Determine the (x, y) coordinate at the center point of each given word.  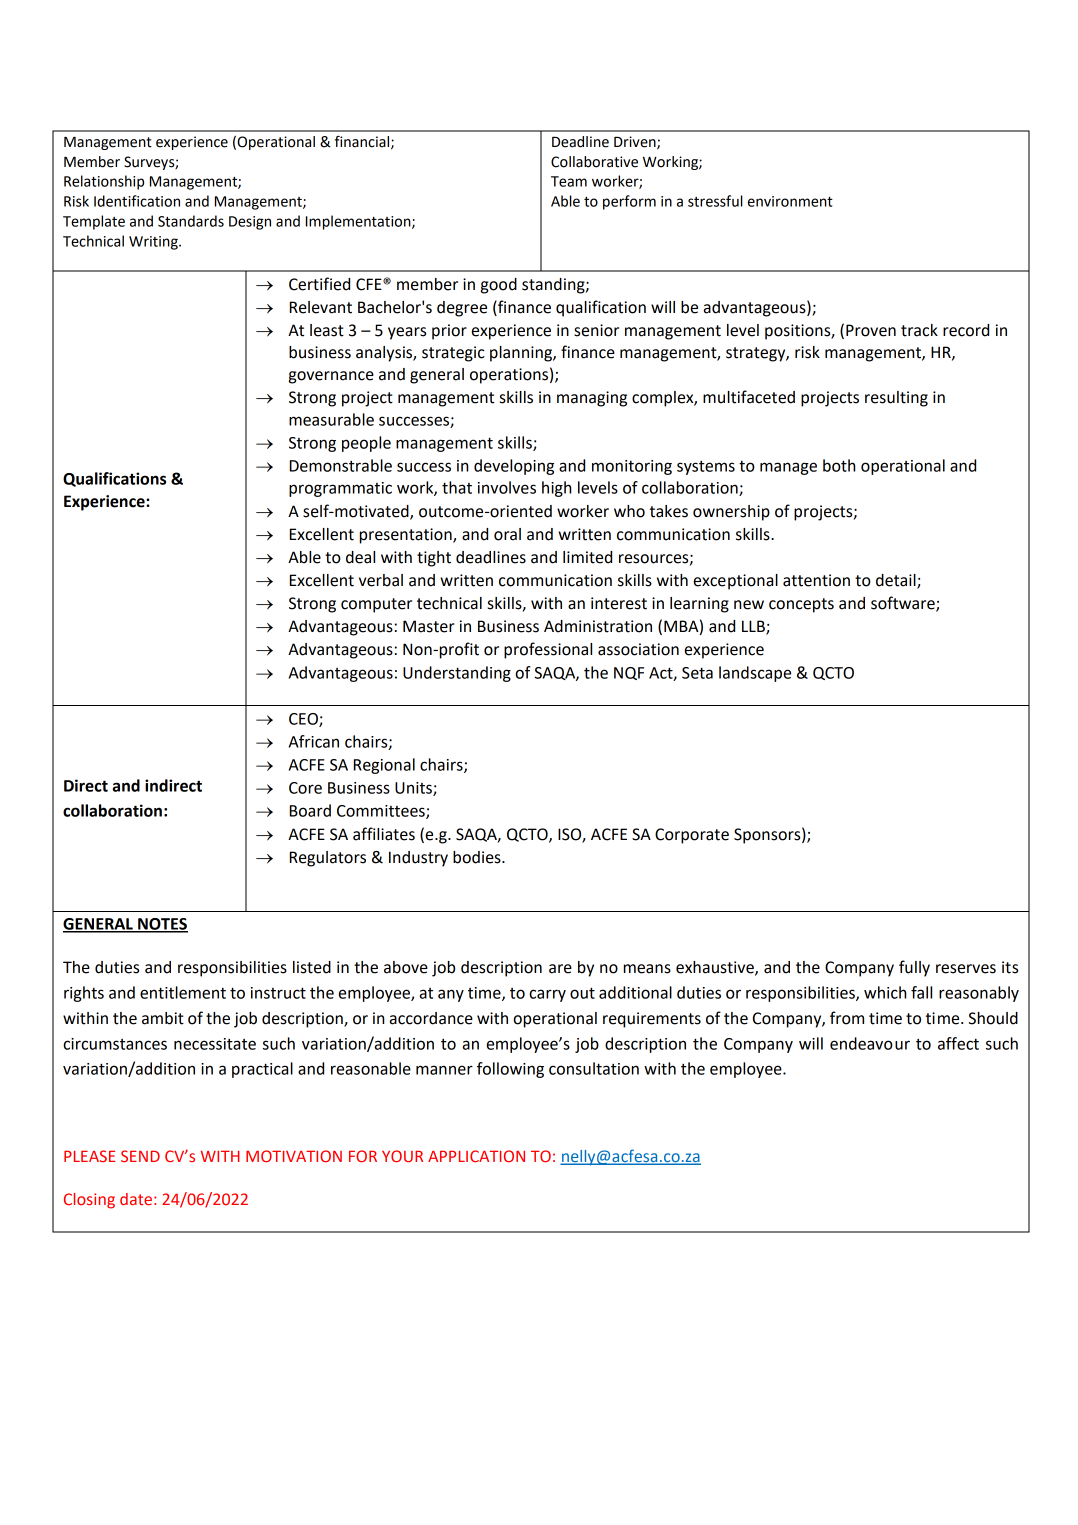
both (839, 465)
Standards (191, 221)
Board (310, 810)
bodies (478, 857)
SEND (140, 1156)
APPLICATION (476, 1156)
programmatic (340, 489)
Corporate (692, 836)
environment (790, 201)
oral (507, 534)
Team (569, 181)
